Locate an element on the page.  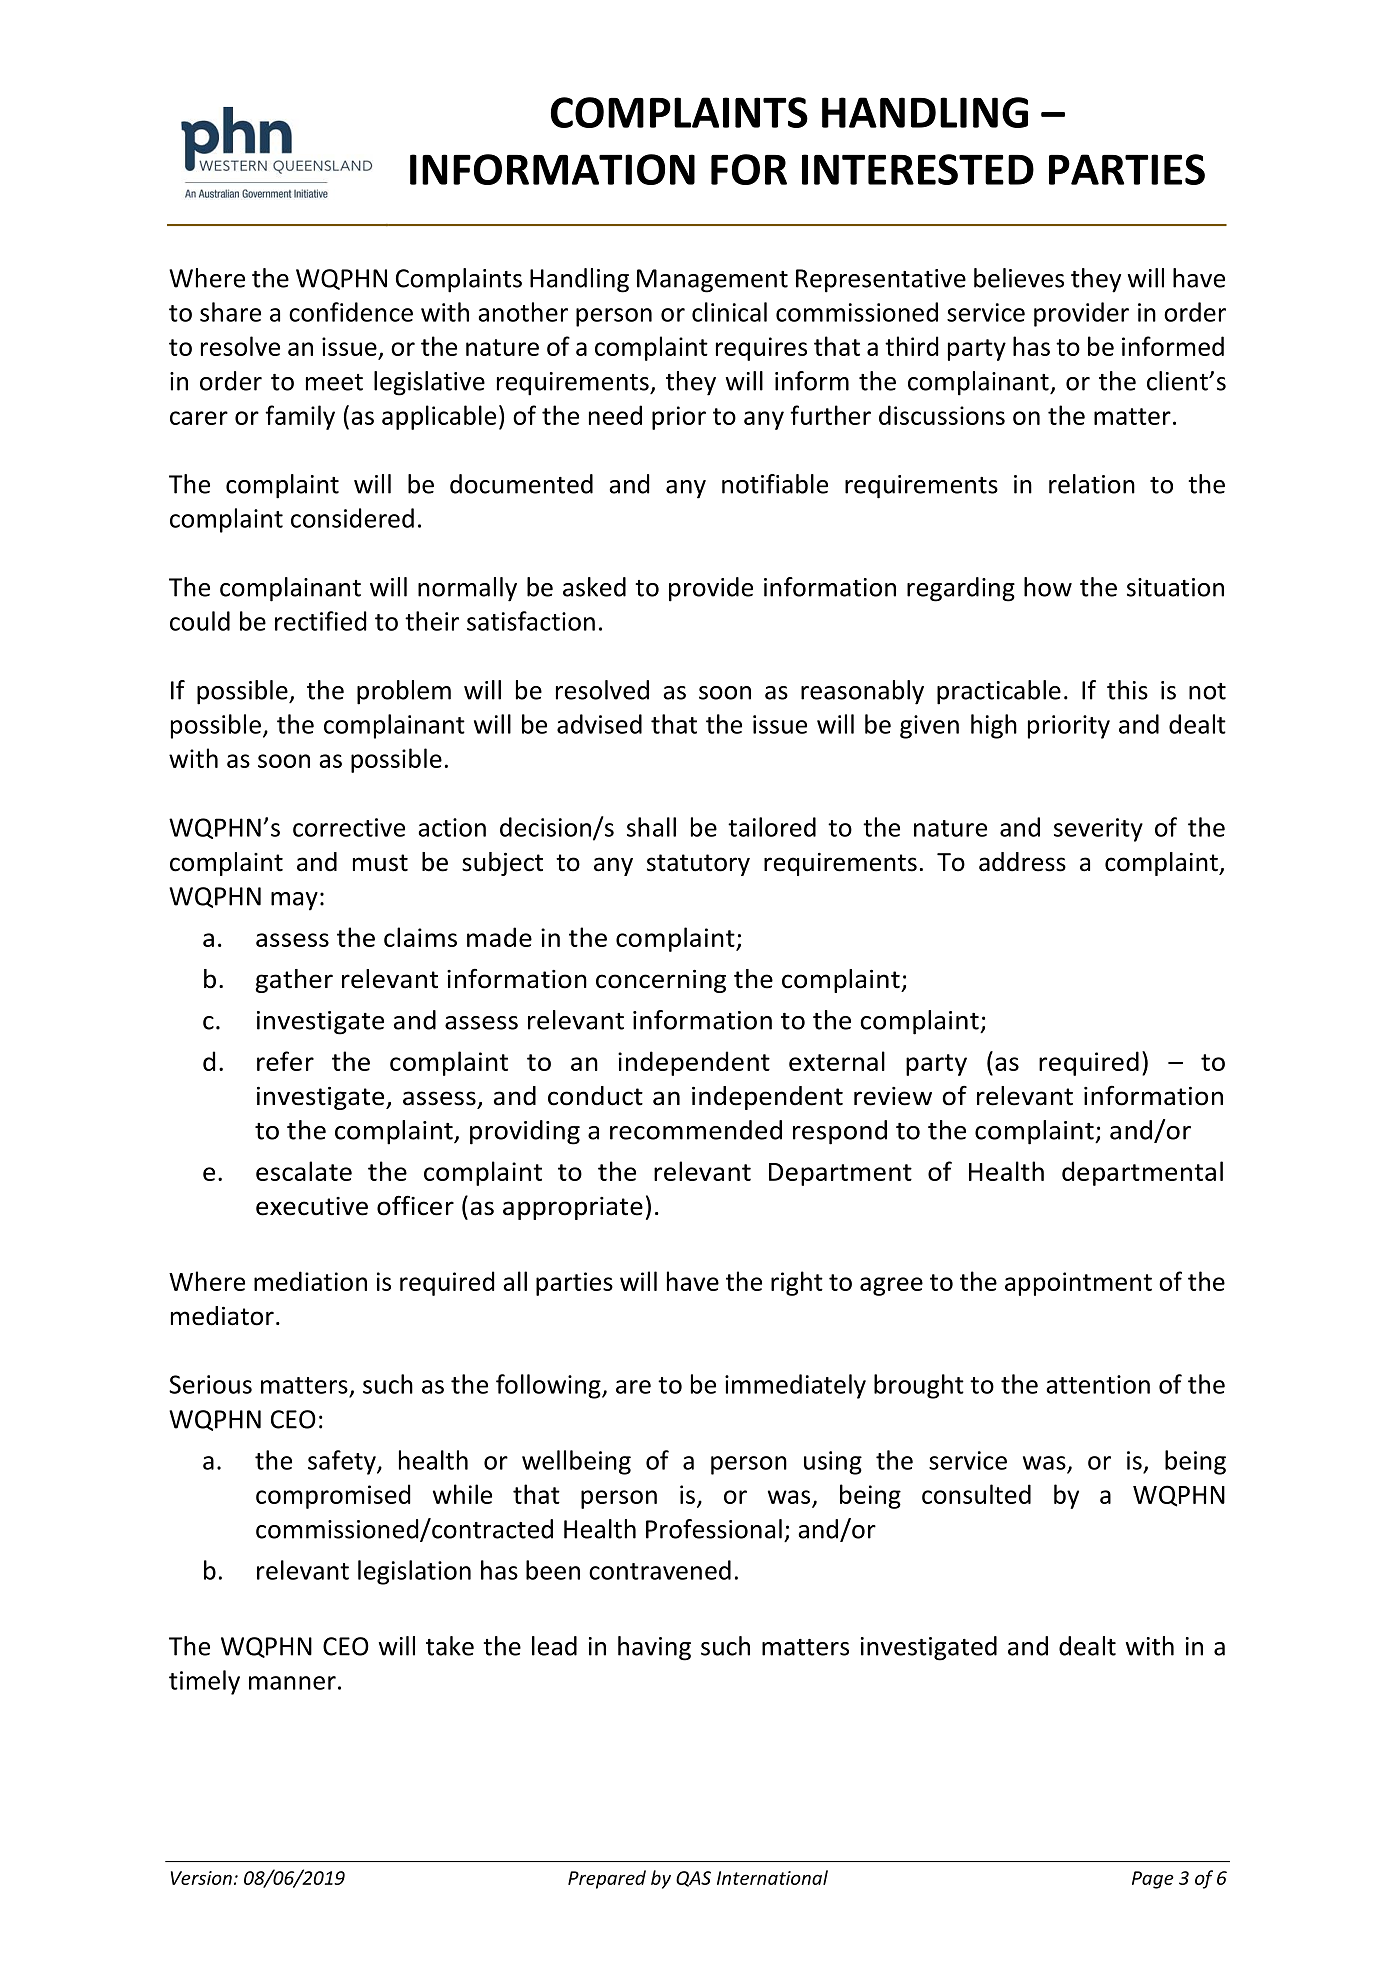
Management is located at coordinates (712, 281).
